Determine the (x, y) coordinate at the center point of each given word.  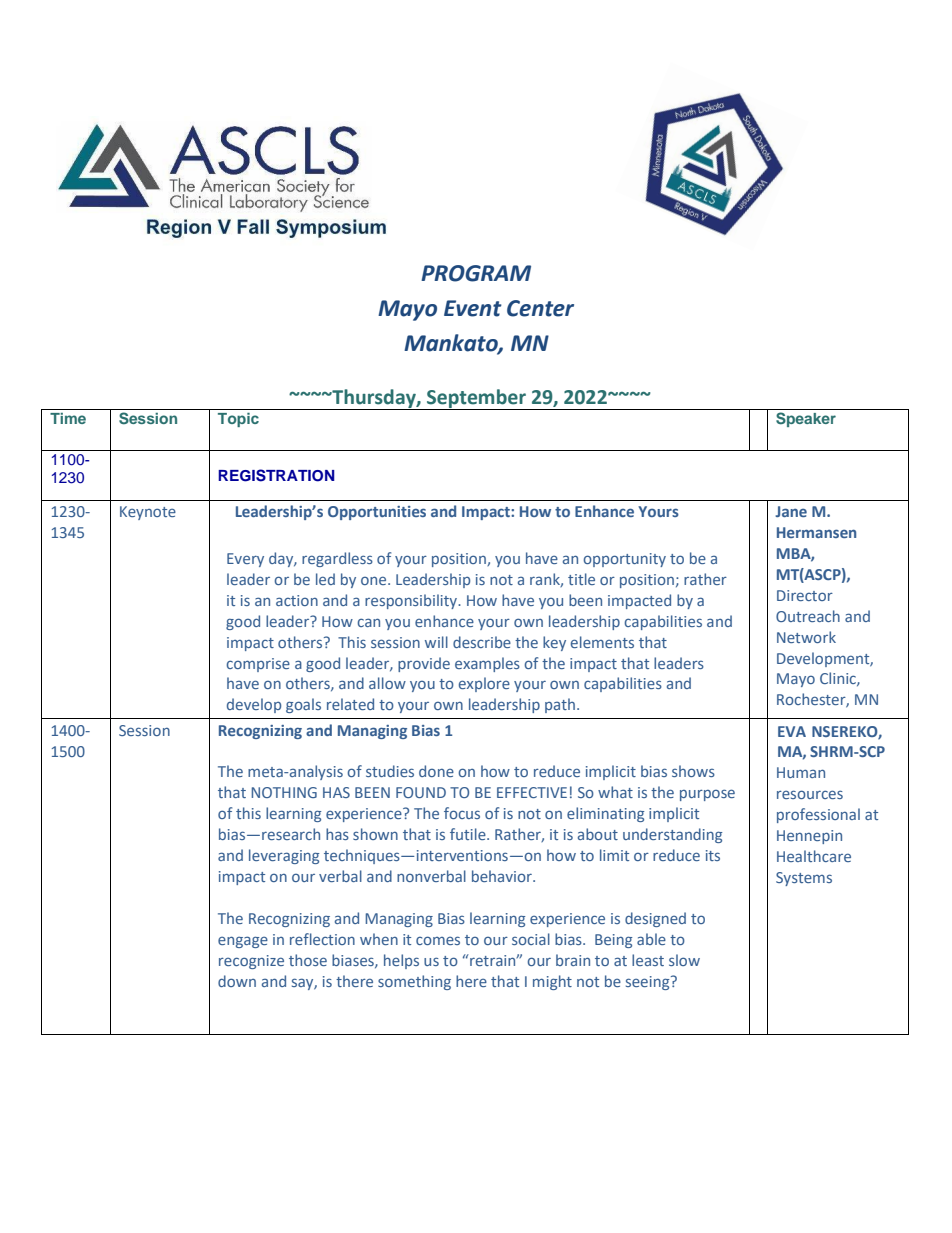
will (436, 642)
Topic (238, 420)
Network (806, 637)
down (237, 981)
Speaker (806, 419)
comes (438, 940)
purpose (707, 795)
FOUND (421, 792)
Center (540, 308)
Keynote (148, 513)
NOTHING (284, 792)
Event (473, 308)
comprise (258, 665)
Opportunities (377, 513)
